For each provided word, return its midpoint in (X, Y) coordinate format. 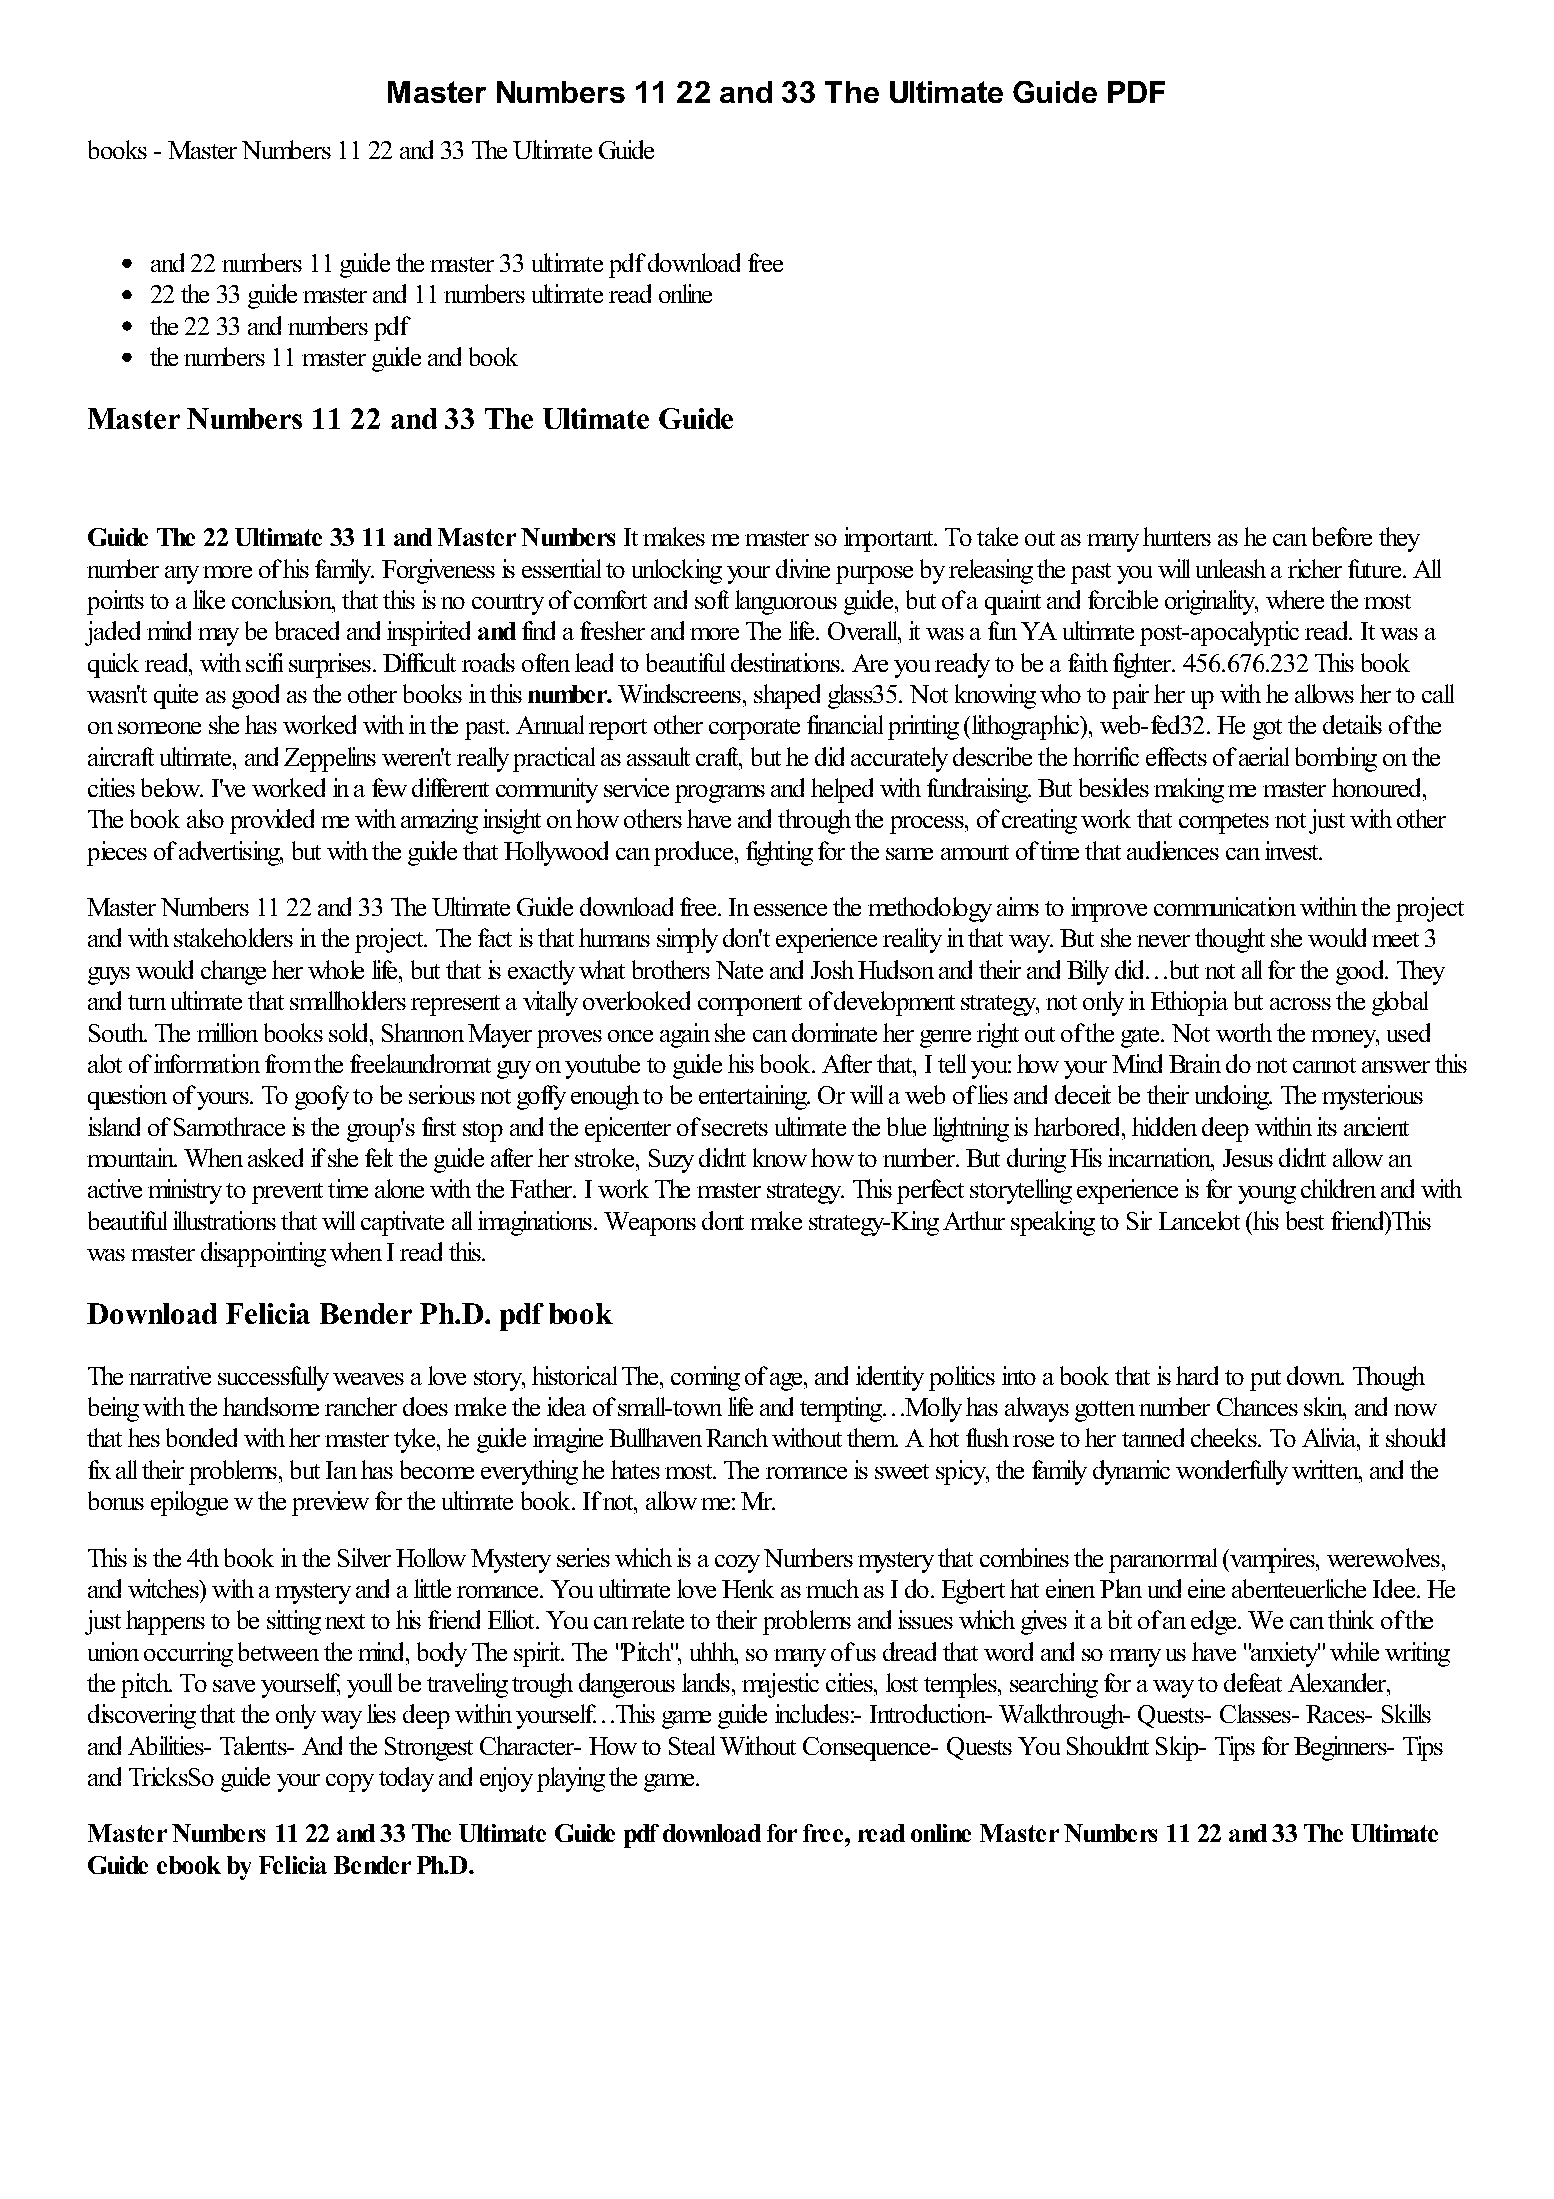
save (234, 1686)
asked (275, 1157)
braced (307, 630)
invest (1293, 850)
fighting (779, 853)
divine (803, 568)
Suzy (671, 1161)
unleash (1231, 568)
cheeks (1225, 1437)
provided (272, 821)
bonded (201, 1437)
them (872, 1437)
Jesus (1248, 1158)
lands (706, 1682)
